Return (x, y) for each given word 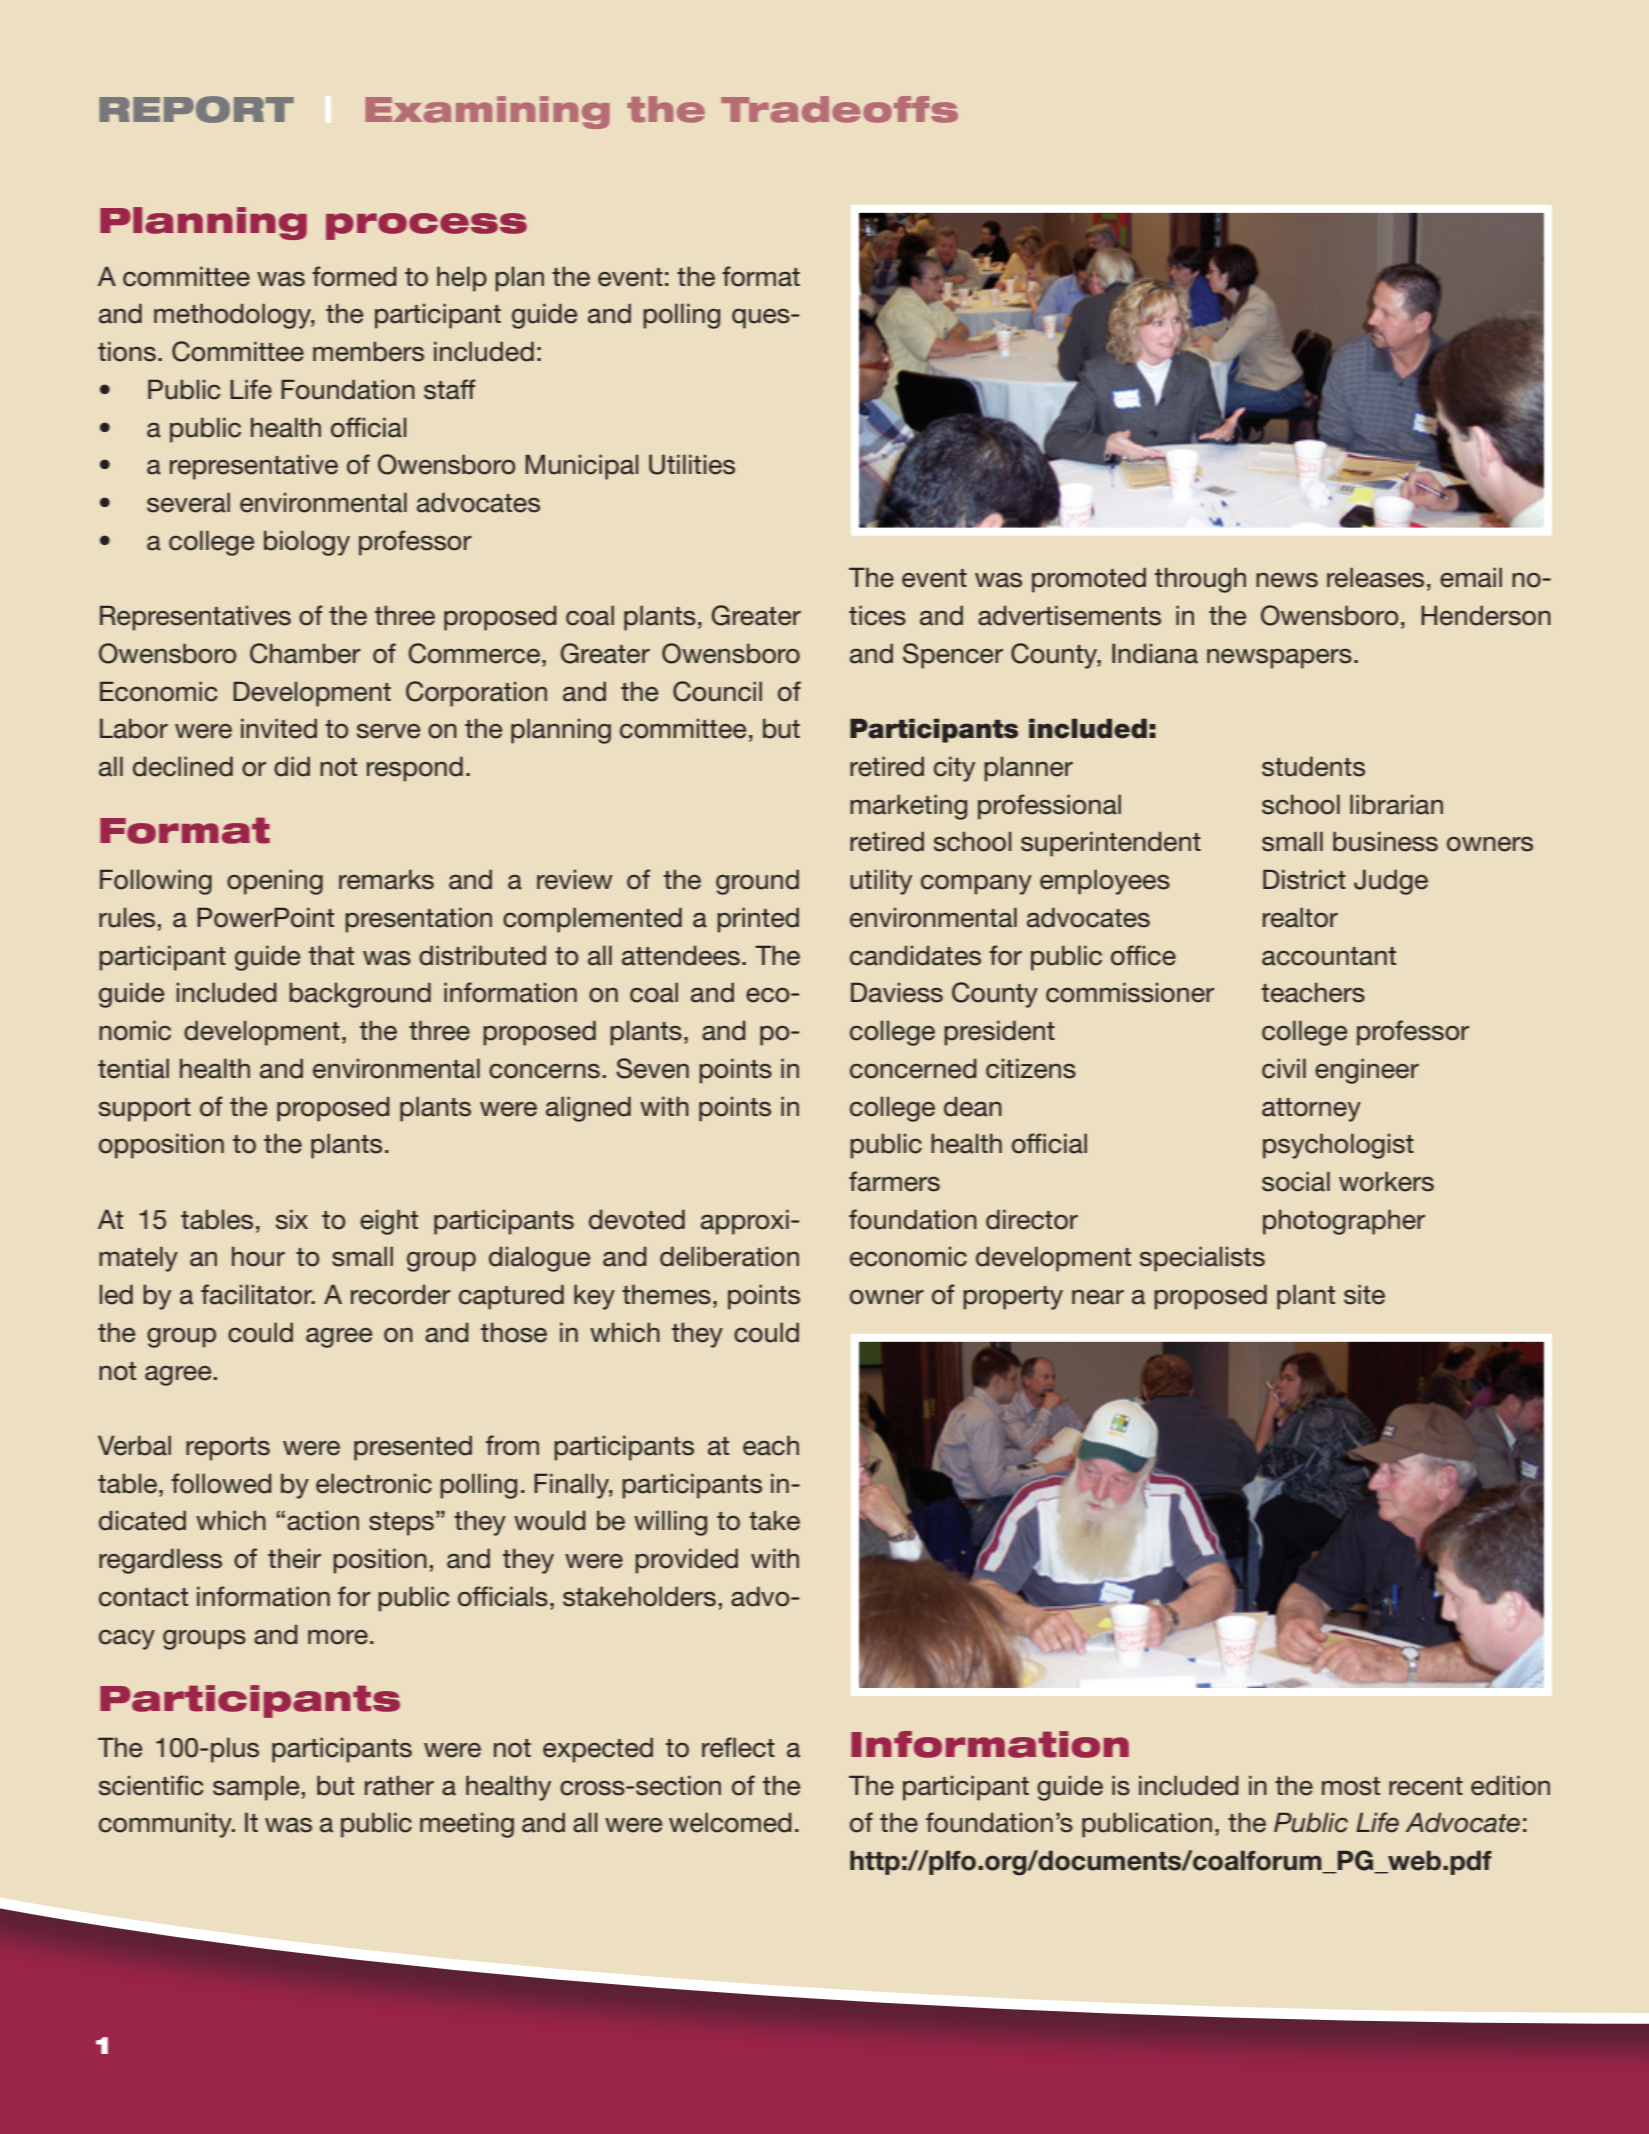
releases (1375, 578)
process (426, 226)
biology (307, 543)
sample (256, 1788)
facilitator (257, 1294)
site (1364, 1295)
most (1351, 1786)
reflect (738, 1747)
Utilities (692, 464)
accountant (1329, 956)
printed (758, 920)
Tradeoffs (839, 109)
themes (666, 1295)
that (331, 956)
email (1471, 578)
